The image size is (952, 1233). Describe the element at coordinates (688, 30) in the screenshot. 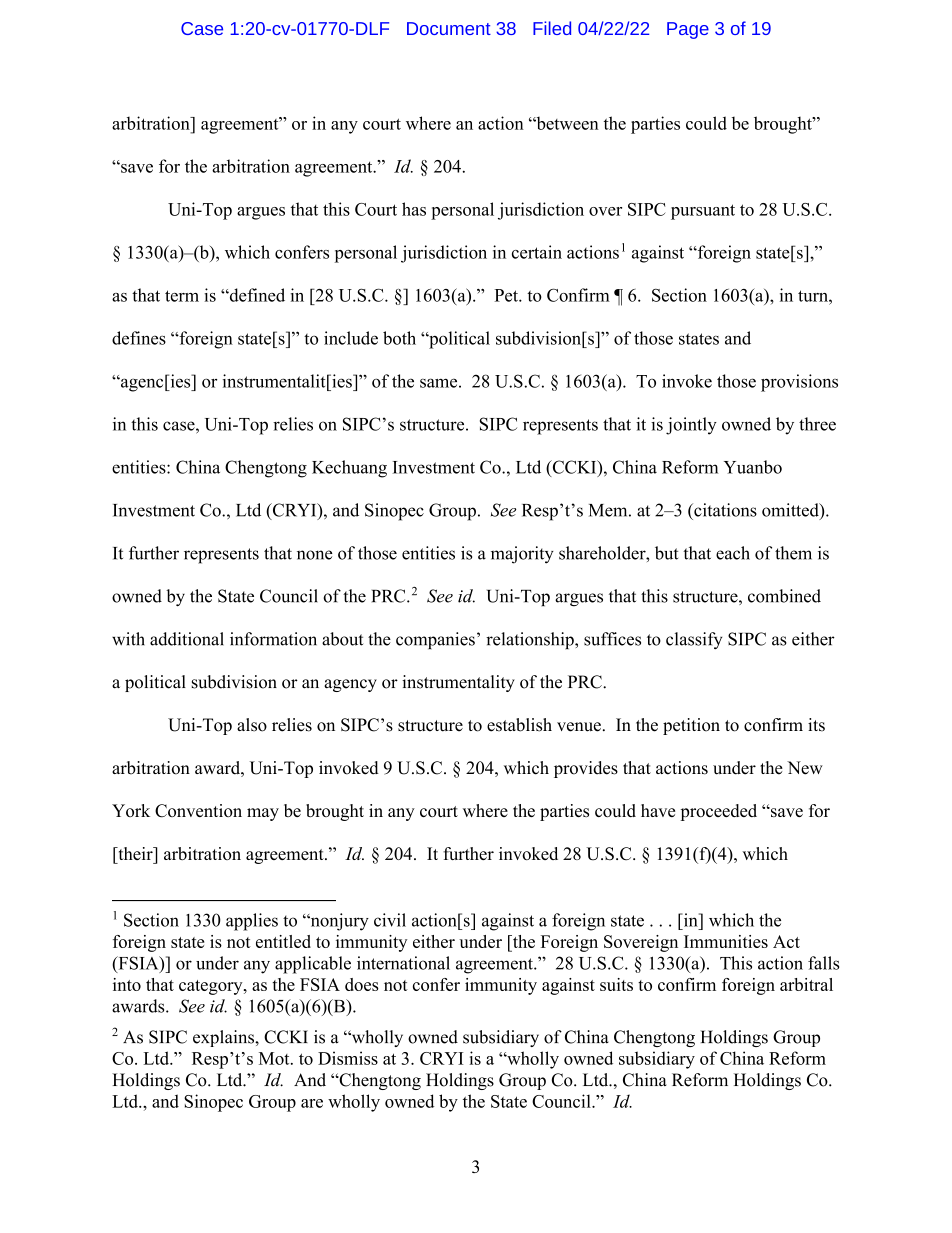

I see `Page` at that location.
